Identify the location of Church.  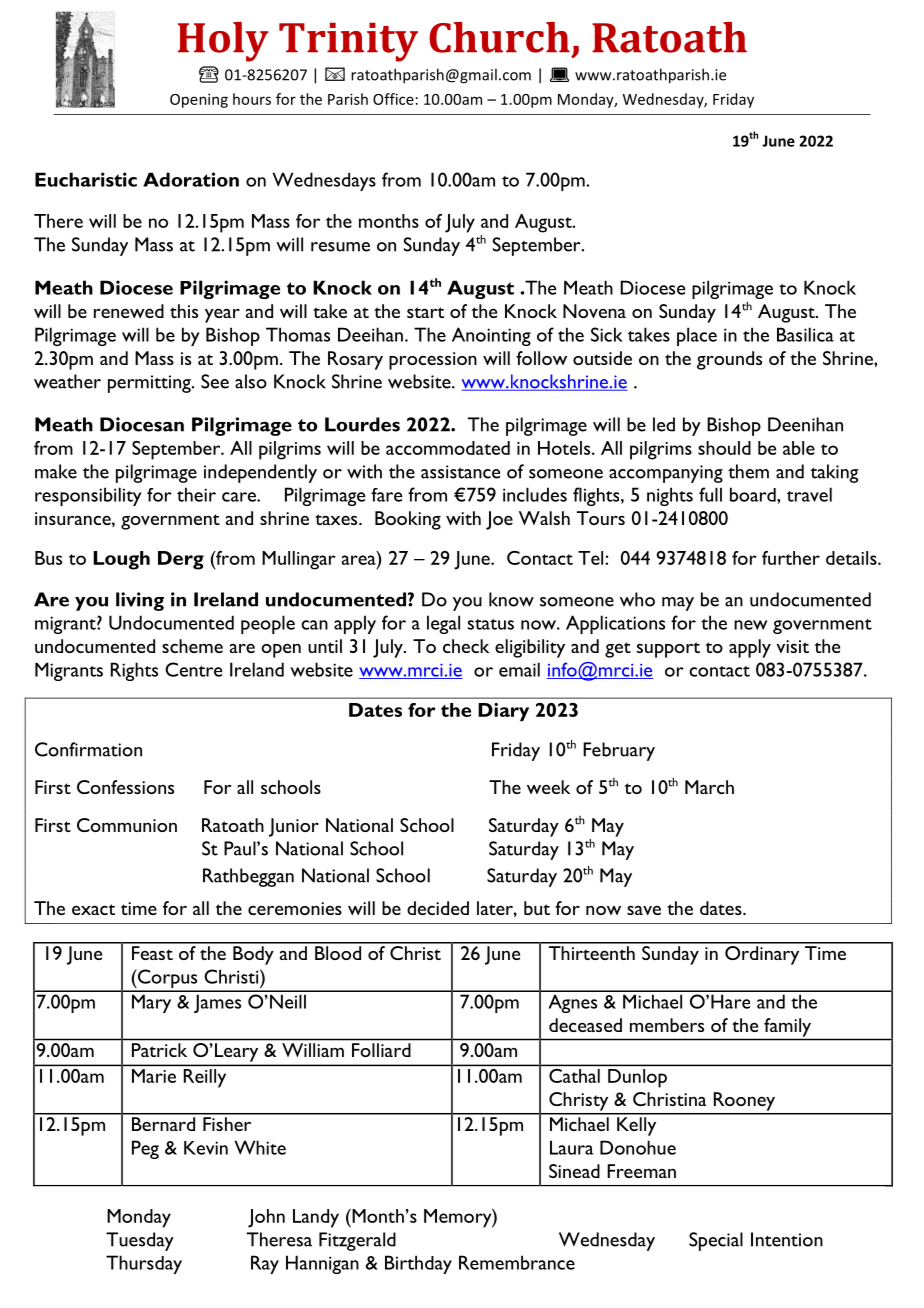
(499, 37).
